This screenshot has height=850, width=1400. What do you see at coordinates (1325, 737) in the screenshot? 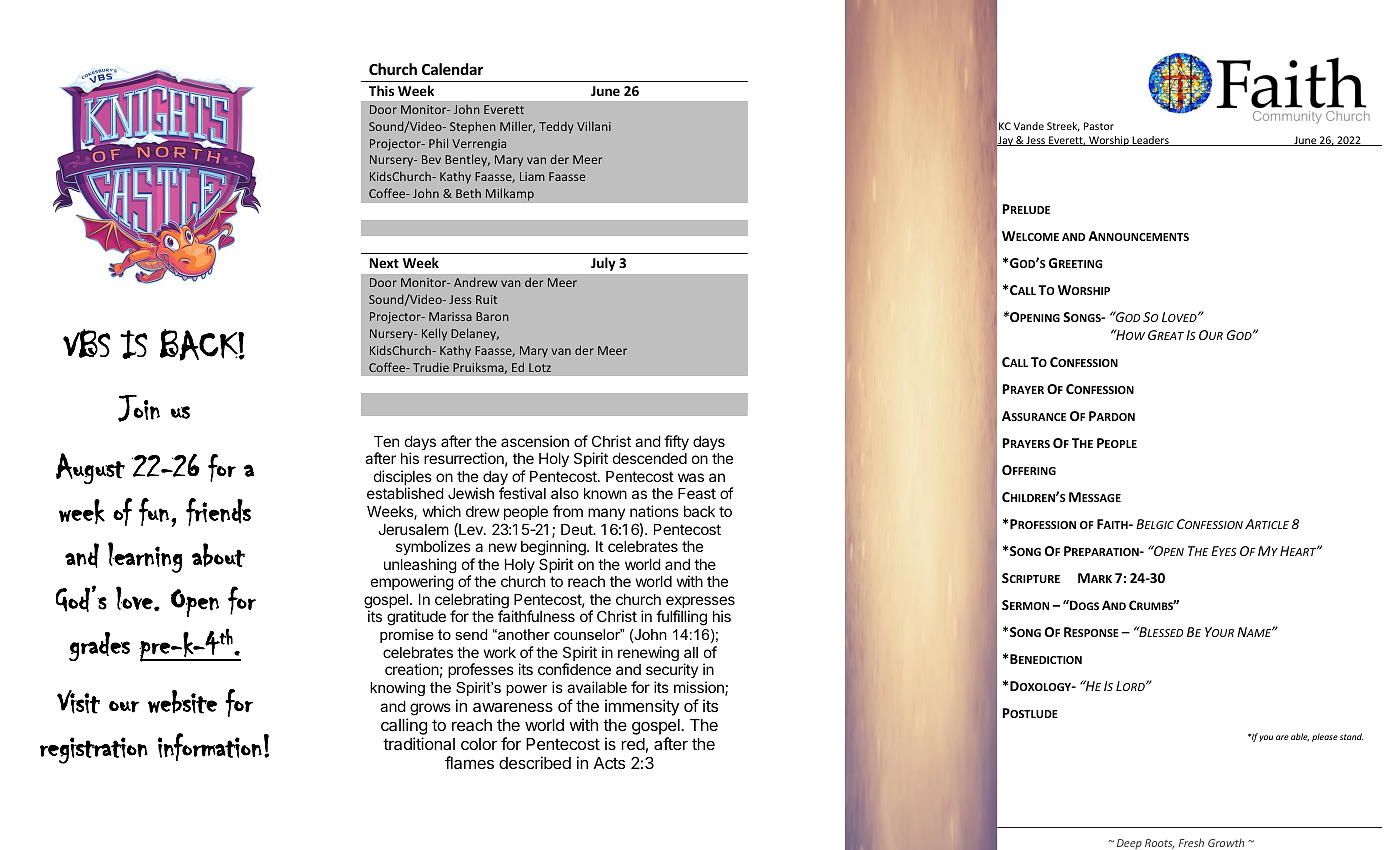
I see `please` at bounding box center [1325, 737].
